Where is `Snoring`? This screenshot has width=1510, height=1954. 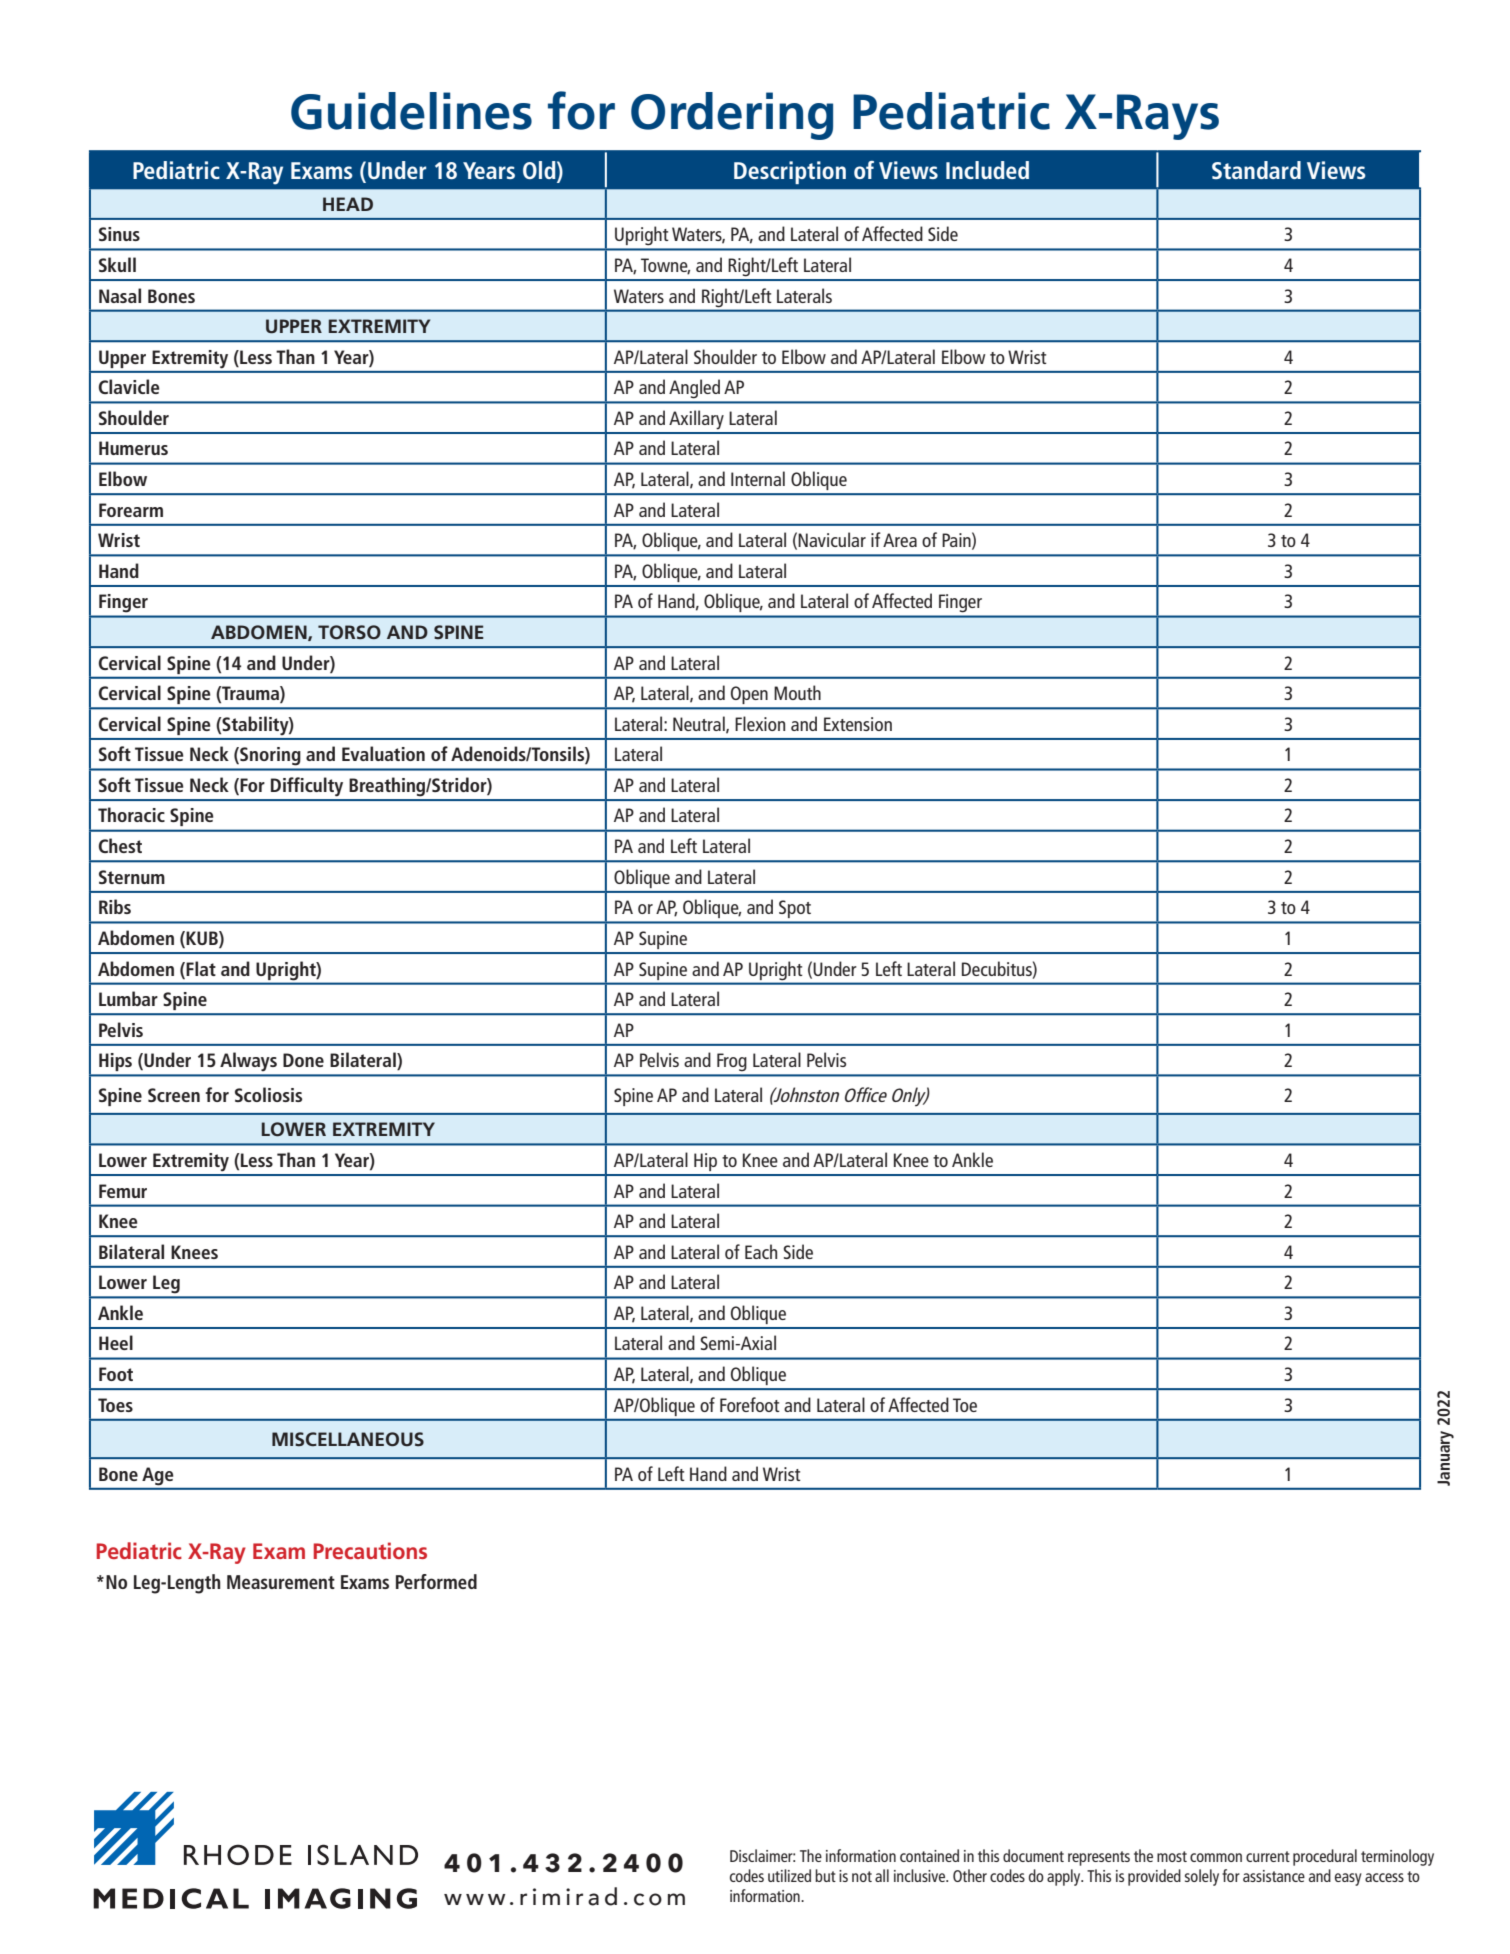 Snoring is located at coordinates (269, 756).
